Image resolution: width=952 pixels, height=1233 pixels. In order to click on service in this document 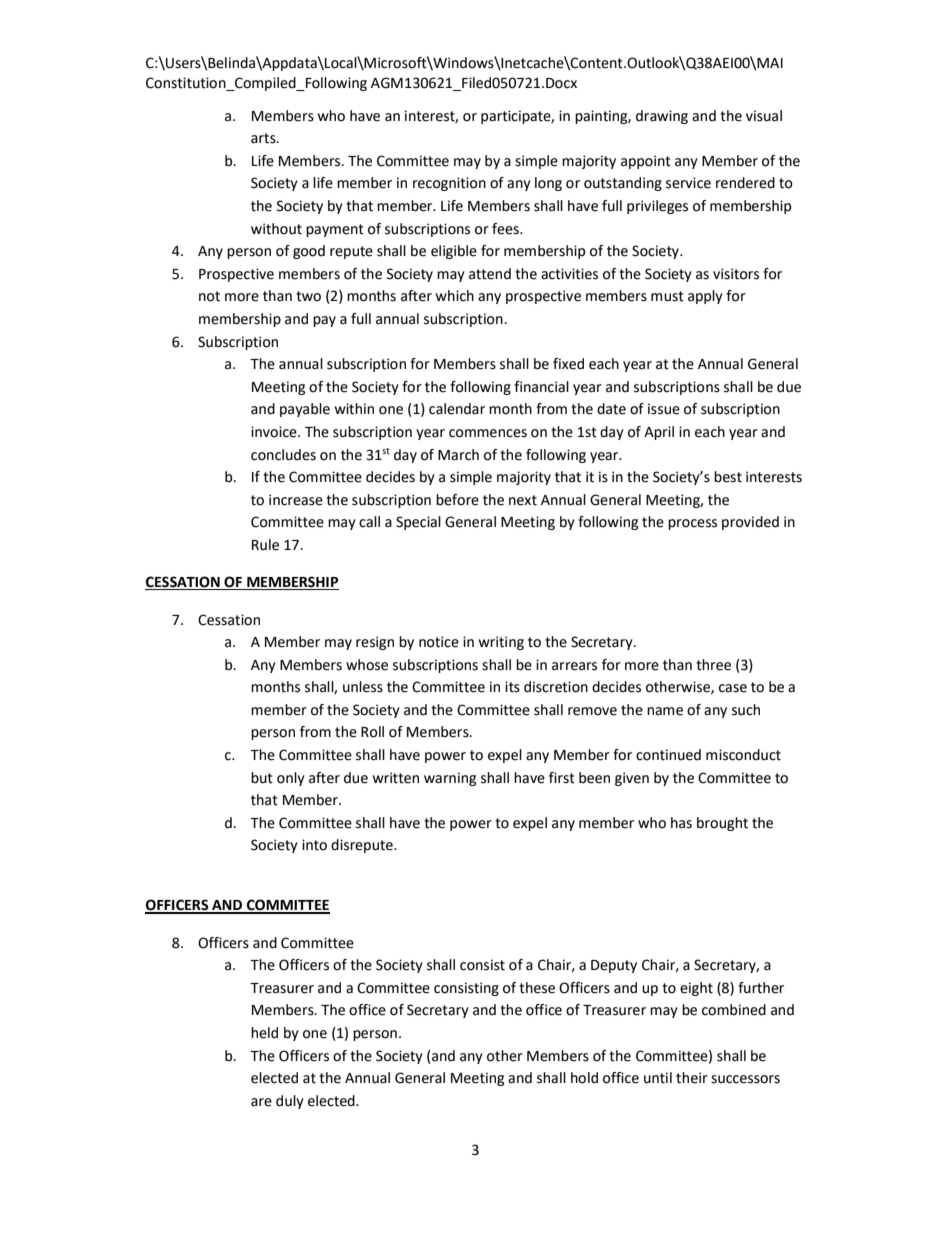, I will do `click(688, 183)`.
